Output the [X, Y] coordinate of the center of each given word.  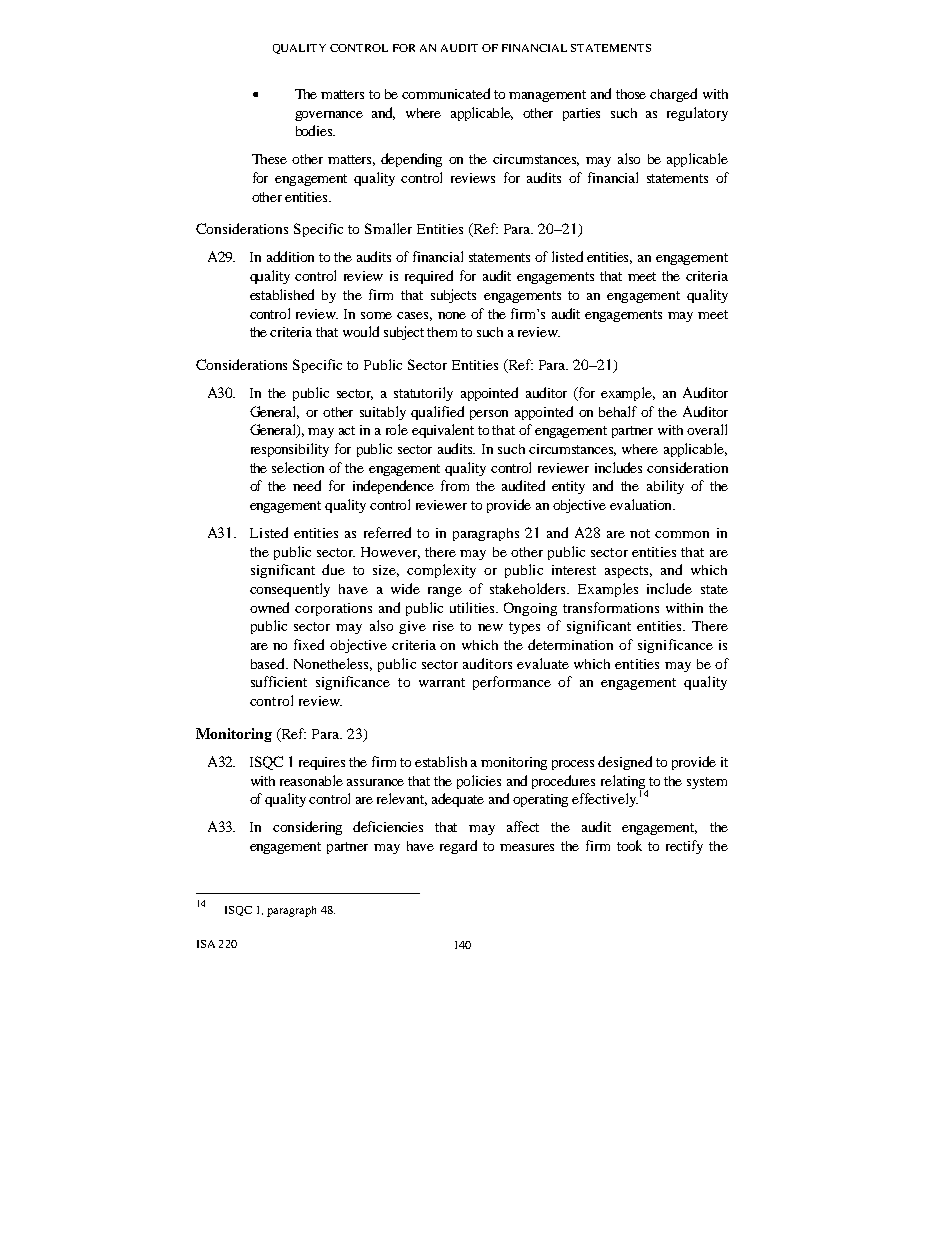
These [269, 159]
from [455, 485]
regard [458, 847]
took [629, 845]
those [631, 94]
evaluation [642, 504]
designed [625, 763]
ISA [206, 944]
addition [290, 256]
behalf [618, 411]
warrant [442, 682]
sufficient [279, 681]
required [429, 277]
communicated [446, 93]
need [307, 485]
